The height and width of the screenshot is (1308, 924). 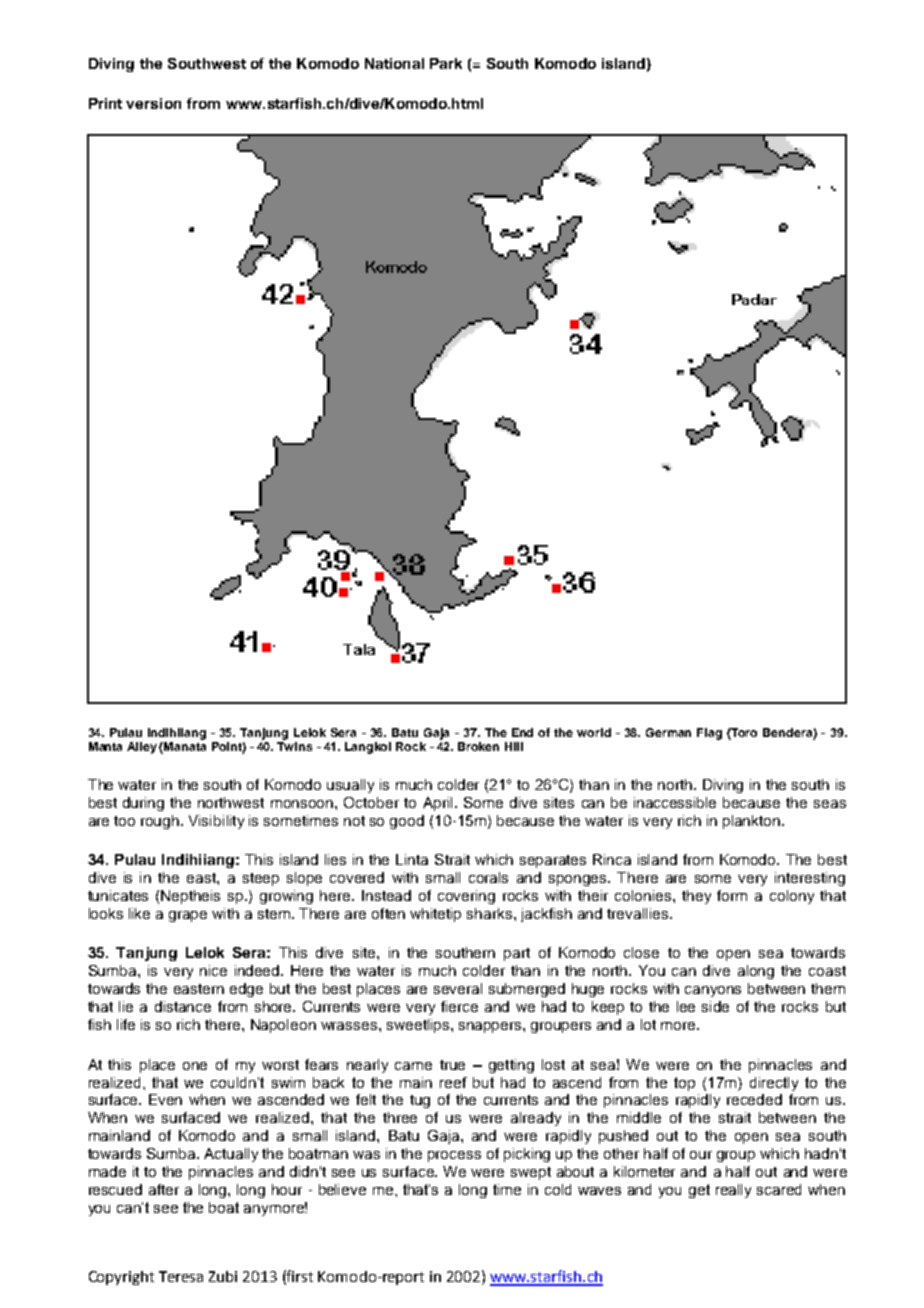 What do you see at coordinates (732, 895) in the screenshot?
I see `form` at bounding box center [732, 895].
